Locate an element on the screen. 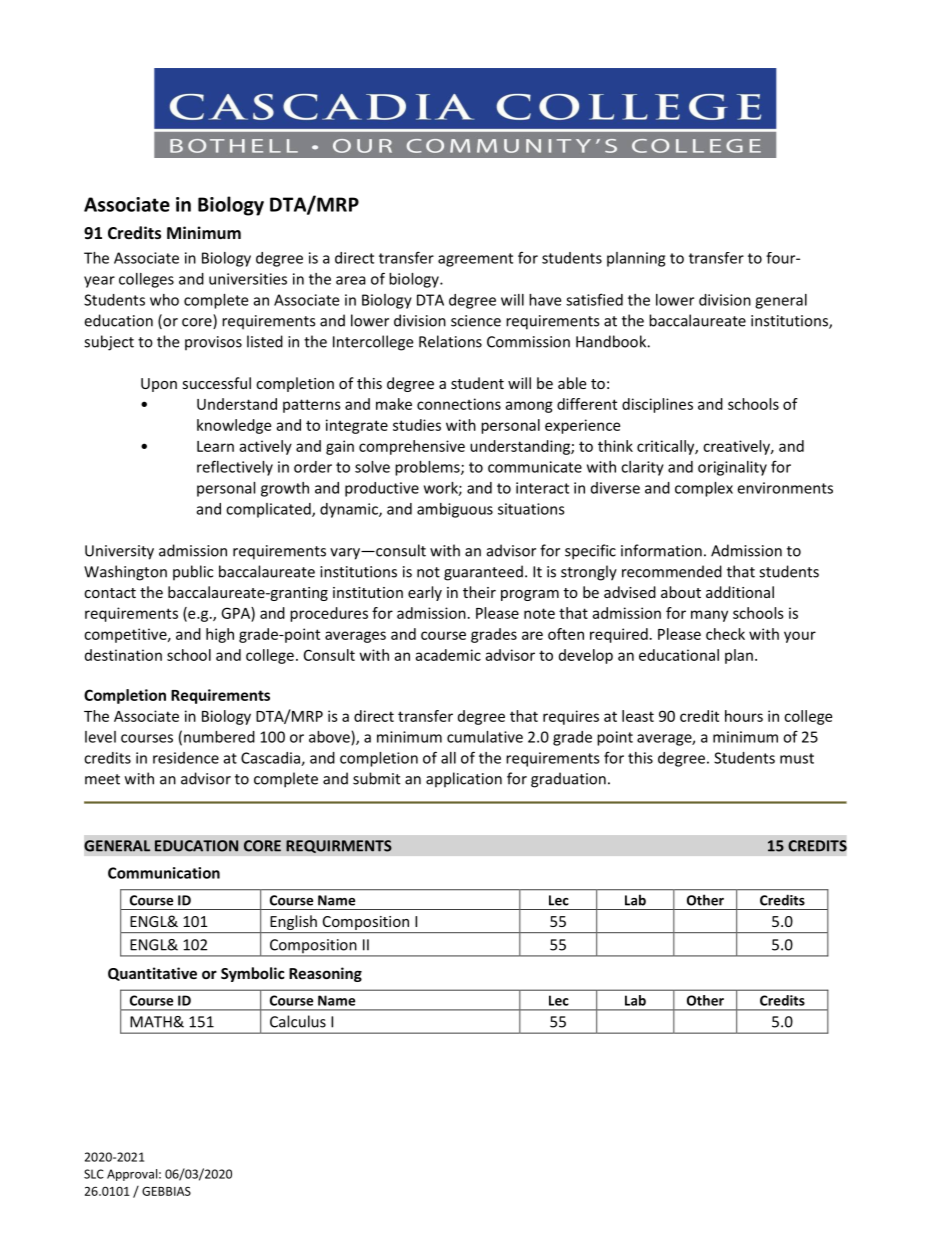 This screenshot has height=1233, width=952. SLC is located at coordinates (94, 1174).
